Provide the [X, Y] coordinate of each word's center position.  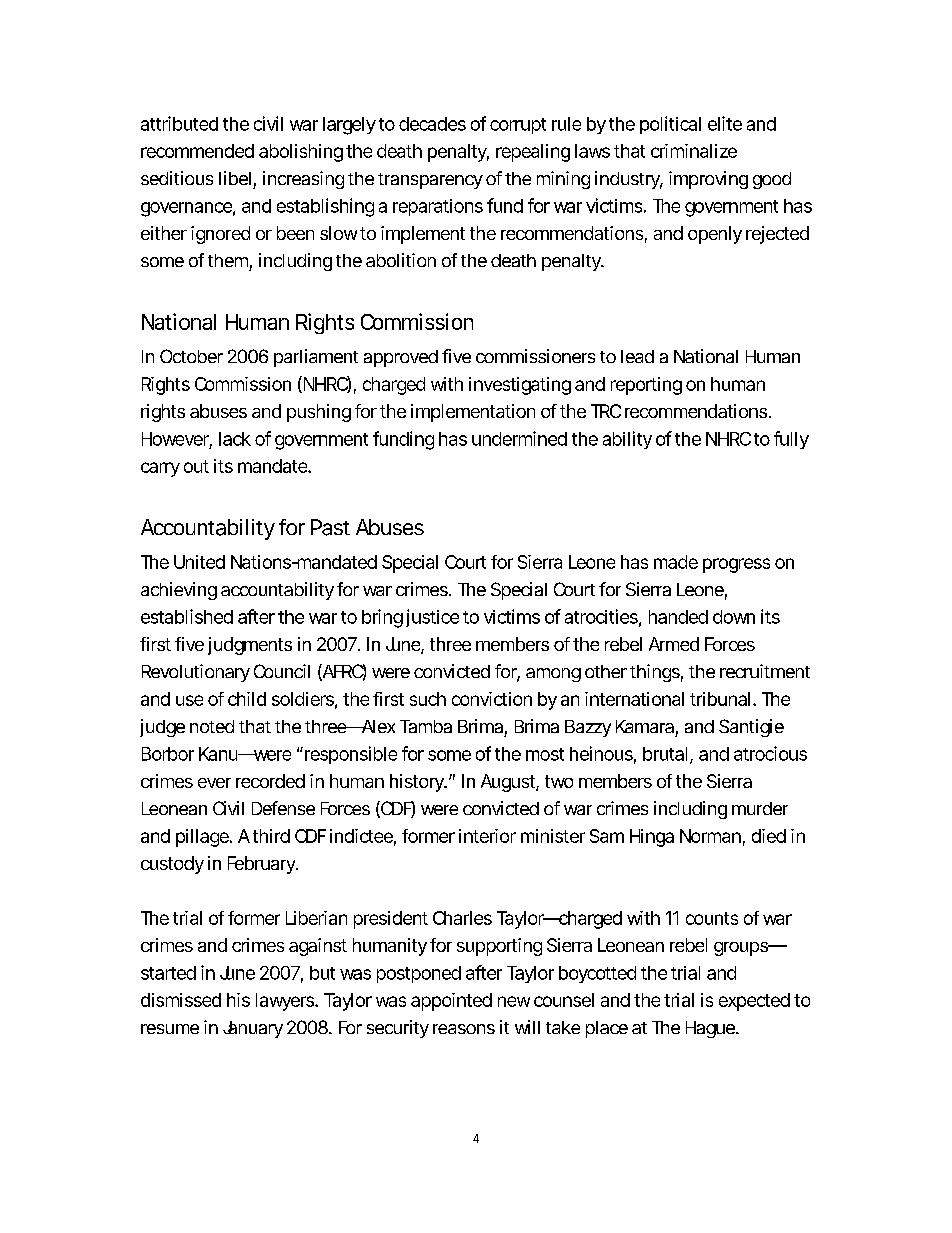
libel [235, 178]
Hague [711, 1029]
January [253, 1029]
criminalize [694, 151]
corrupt [518, 126]
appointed [451, 1002]
